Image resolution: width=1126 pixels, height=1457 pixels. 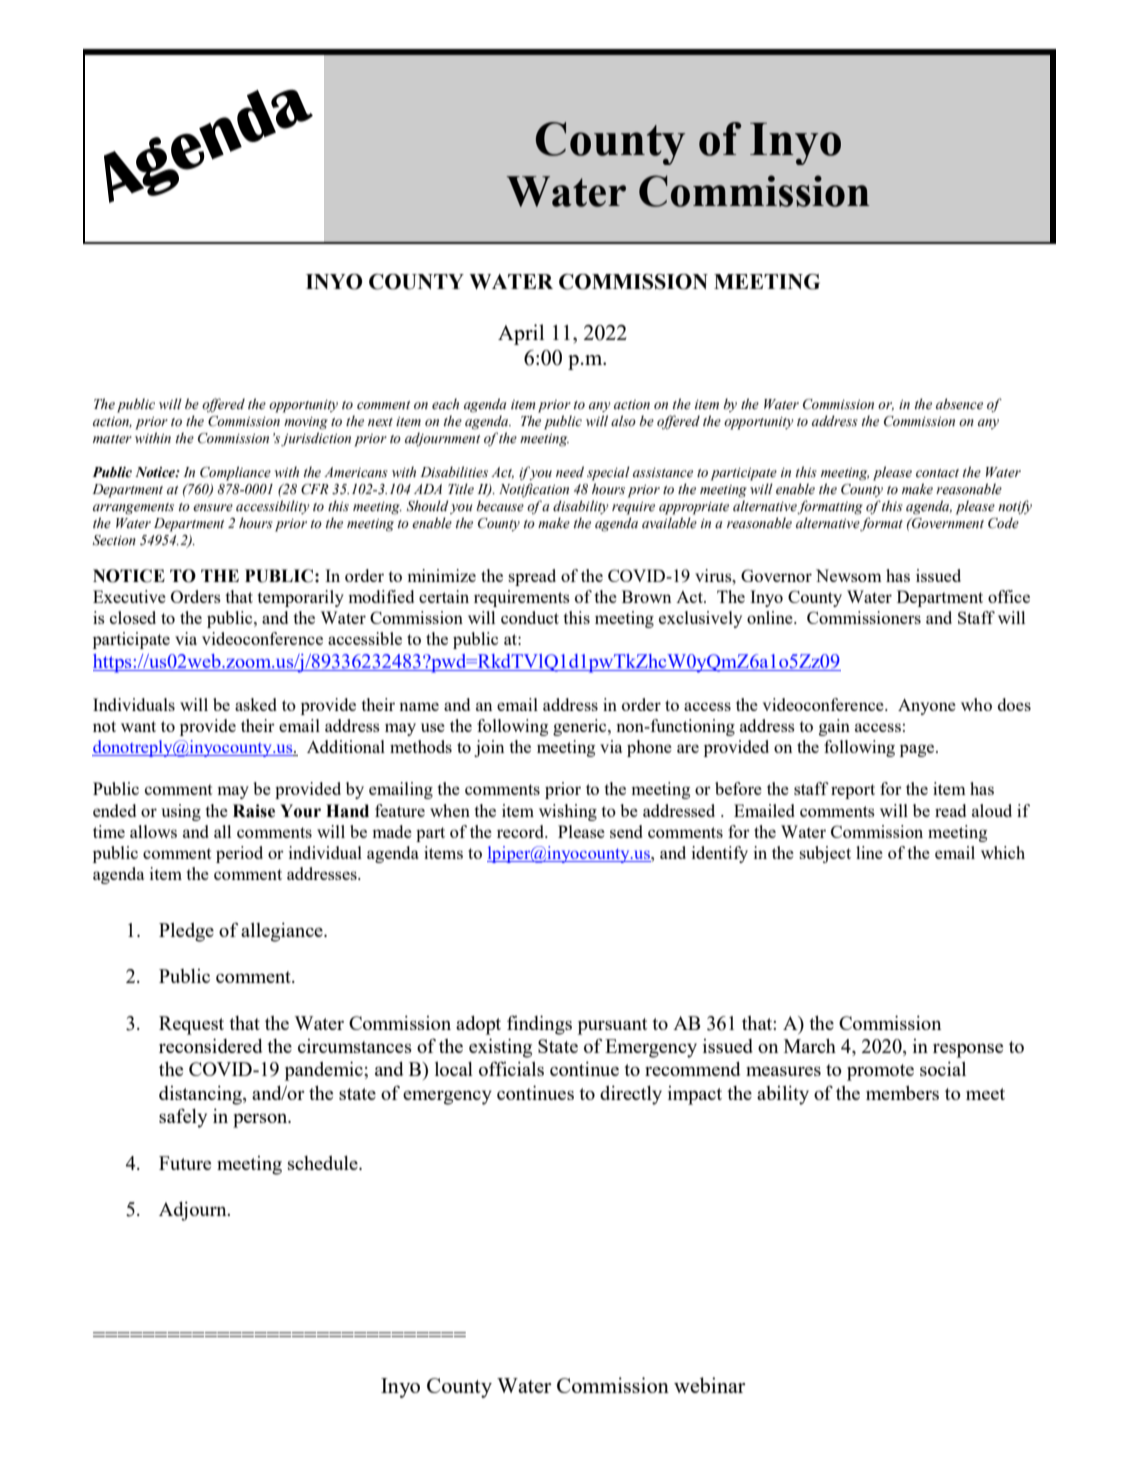 I want to click on moving, so click(x=306, y=423).
